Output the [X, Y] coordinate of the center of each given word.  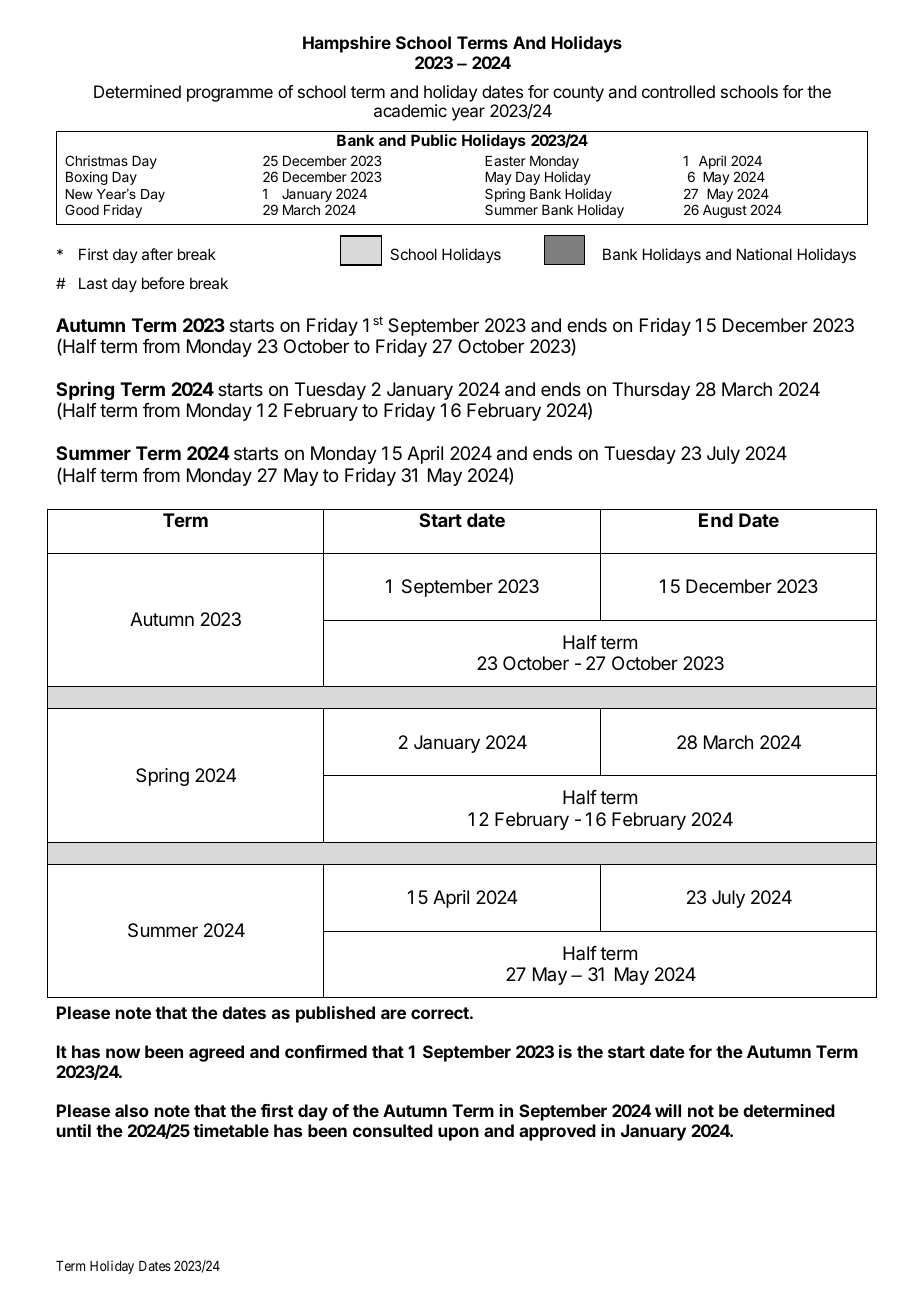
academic [410, 110]
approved [557, 1132]
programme [230, 95]
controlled [678, 91]
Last [93, 283]
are [393, 1014]
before [163, 283]
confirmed [326, 1051]
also [132, 1110]
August [725, 211]
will [668, 1110]
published [335, 1014]
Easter [505, 161]
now [123, 1053]
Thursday [651, 391]
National [764, 254]
